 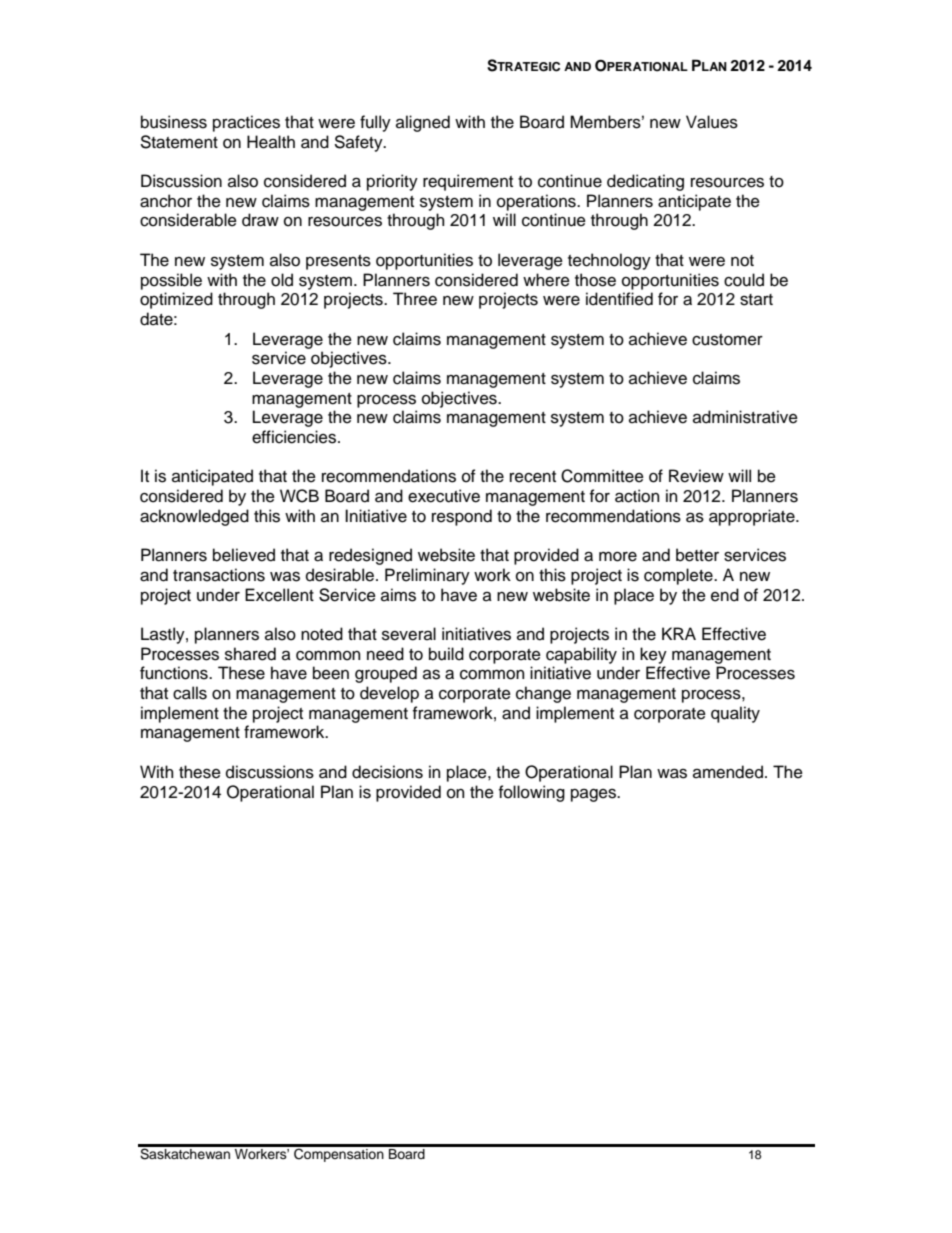 I want to click on efficiencies, so click(x=295, y=437).
